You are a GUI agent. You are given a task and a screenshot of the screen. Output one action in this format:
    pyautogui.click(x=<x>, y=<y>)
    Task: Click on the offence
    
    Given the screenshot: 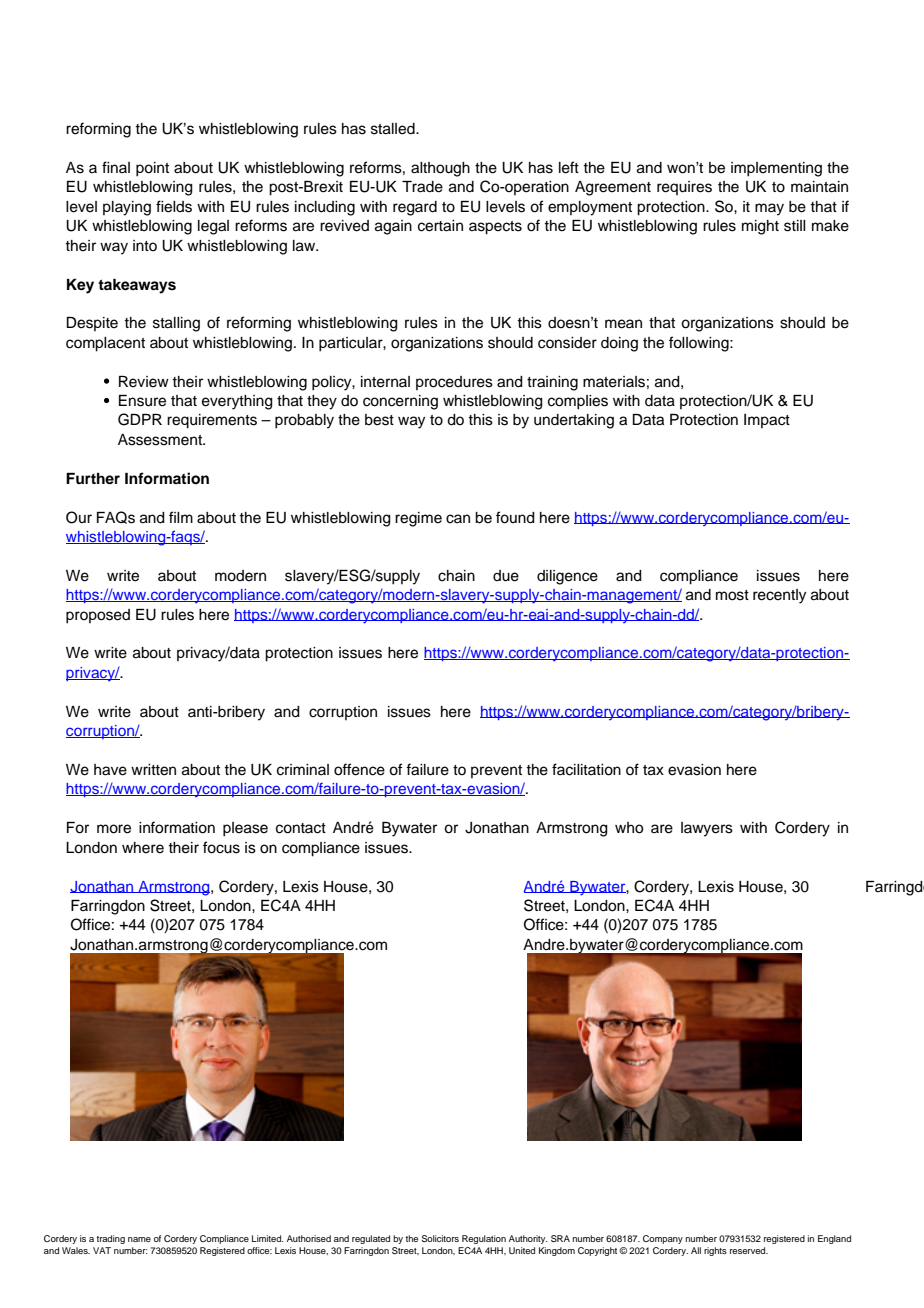 What is the action you would take?
    pyautogui.click(x=359, y=769)
